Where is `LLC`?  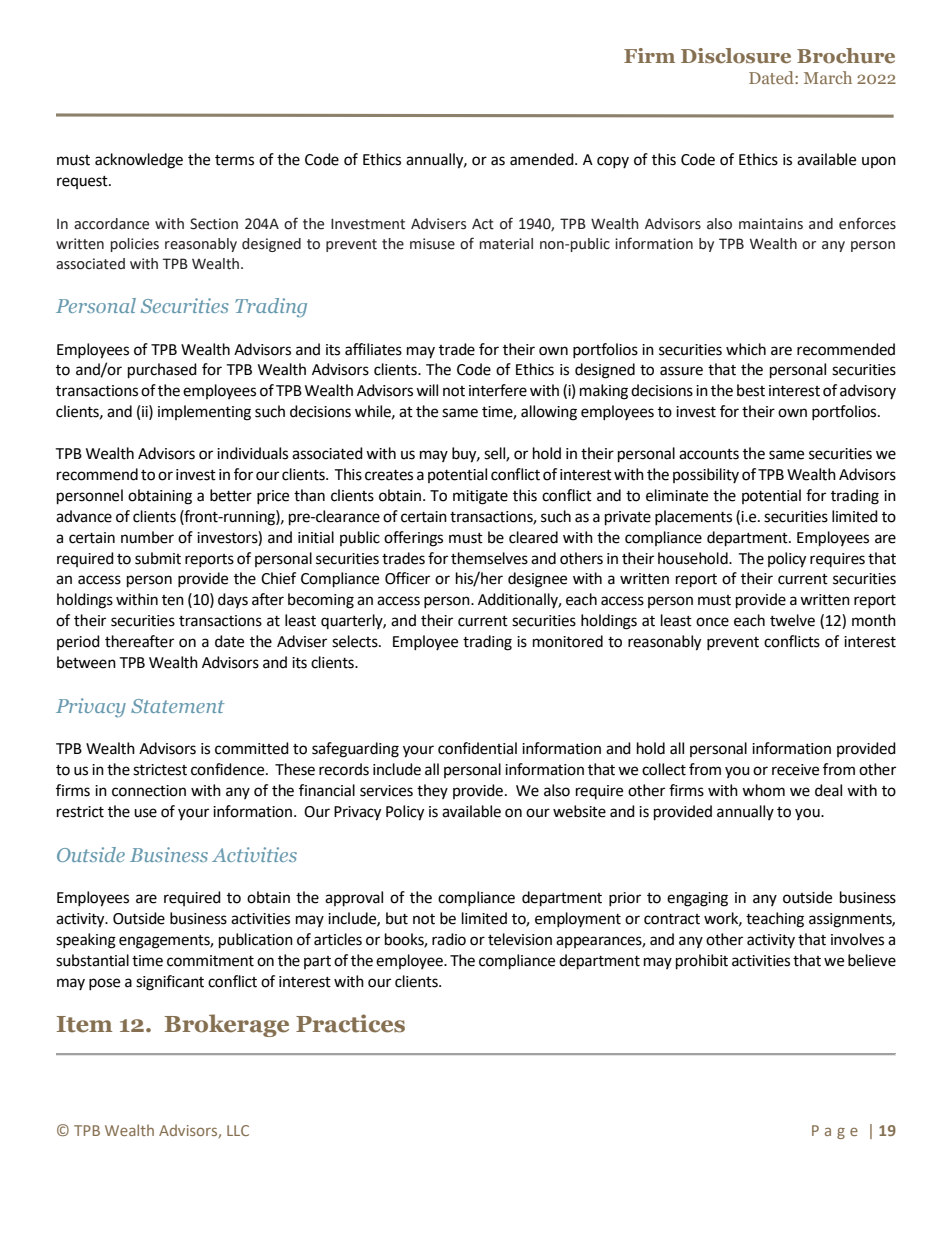 LLC is located at coordinates (238, 1130).
